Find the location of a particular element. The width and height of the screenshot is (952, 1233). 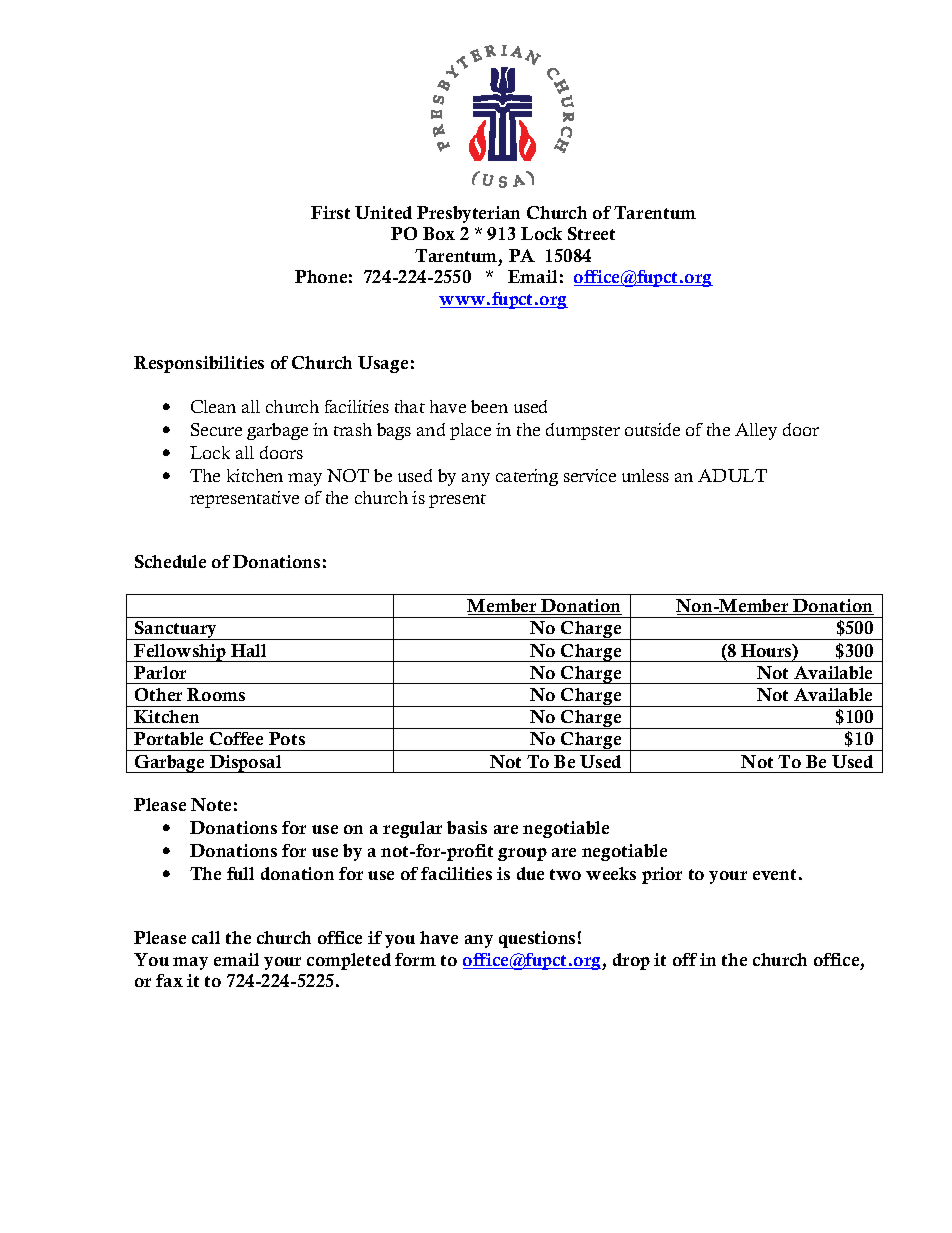

prior is located at coordinates (662, 875).
